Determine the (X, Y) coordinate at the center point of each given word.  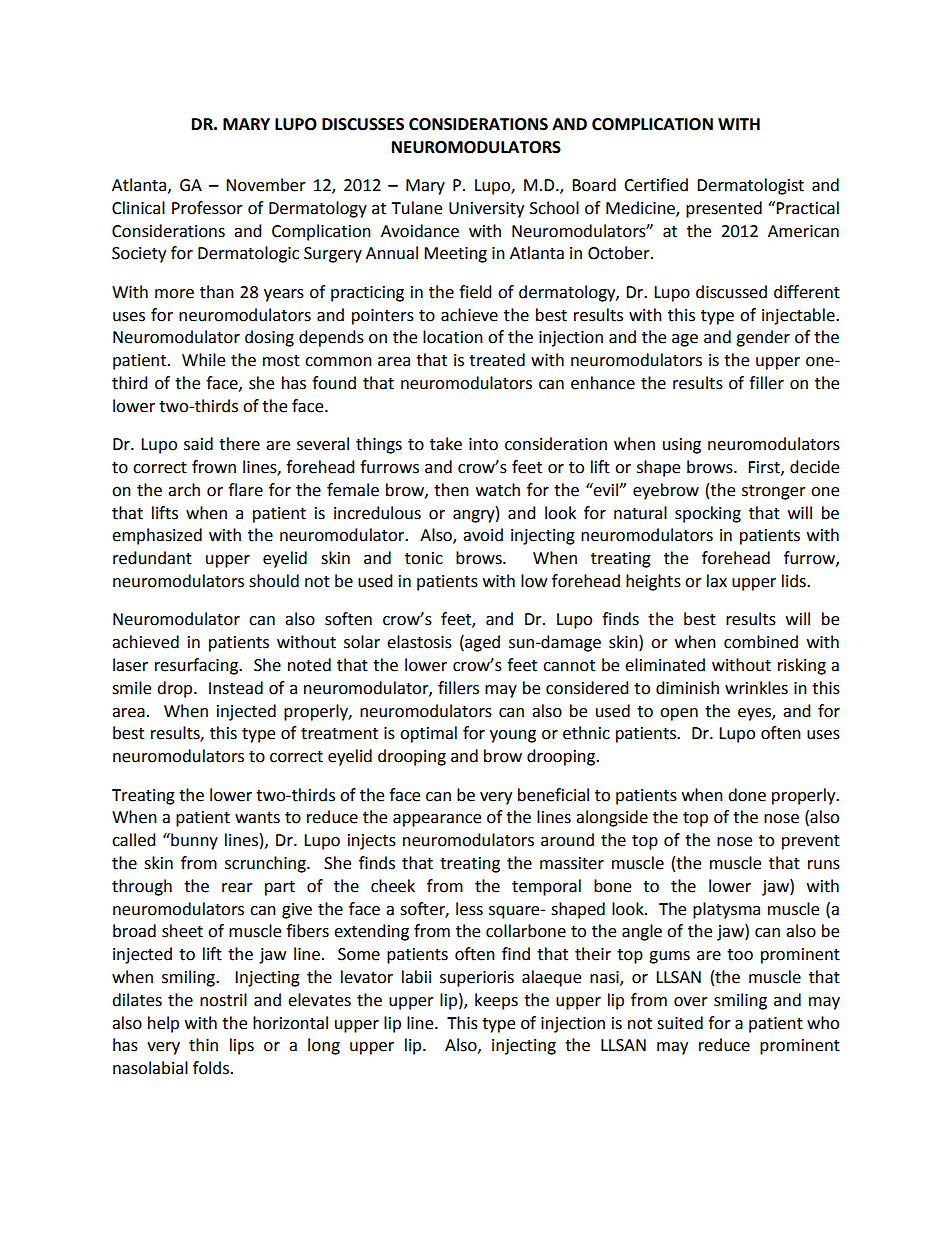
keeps (496, 1001)
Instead (236, 688)
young (513, 736)
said (198, 444)
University (486, 210)
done (747, 795)
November (266, 185)
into (483, 444)
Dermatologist (750, 186)
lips (242, 1046)
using (682, 446)
